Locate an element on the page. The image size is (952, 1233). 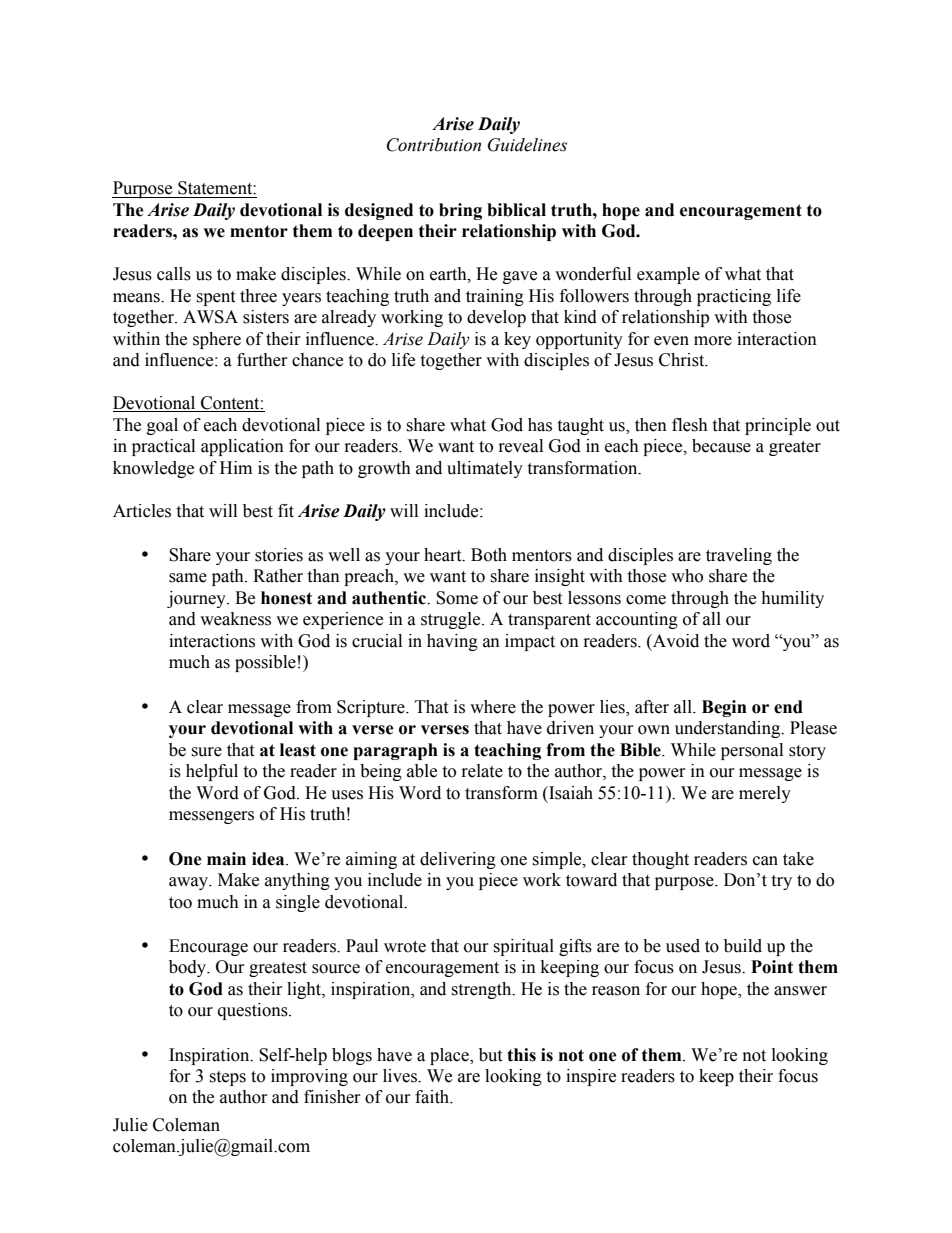
because is located at coordinates (721, 446).
